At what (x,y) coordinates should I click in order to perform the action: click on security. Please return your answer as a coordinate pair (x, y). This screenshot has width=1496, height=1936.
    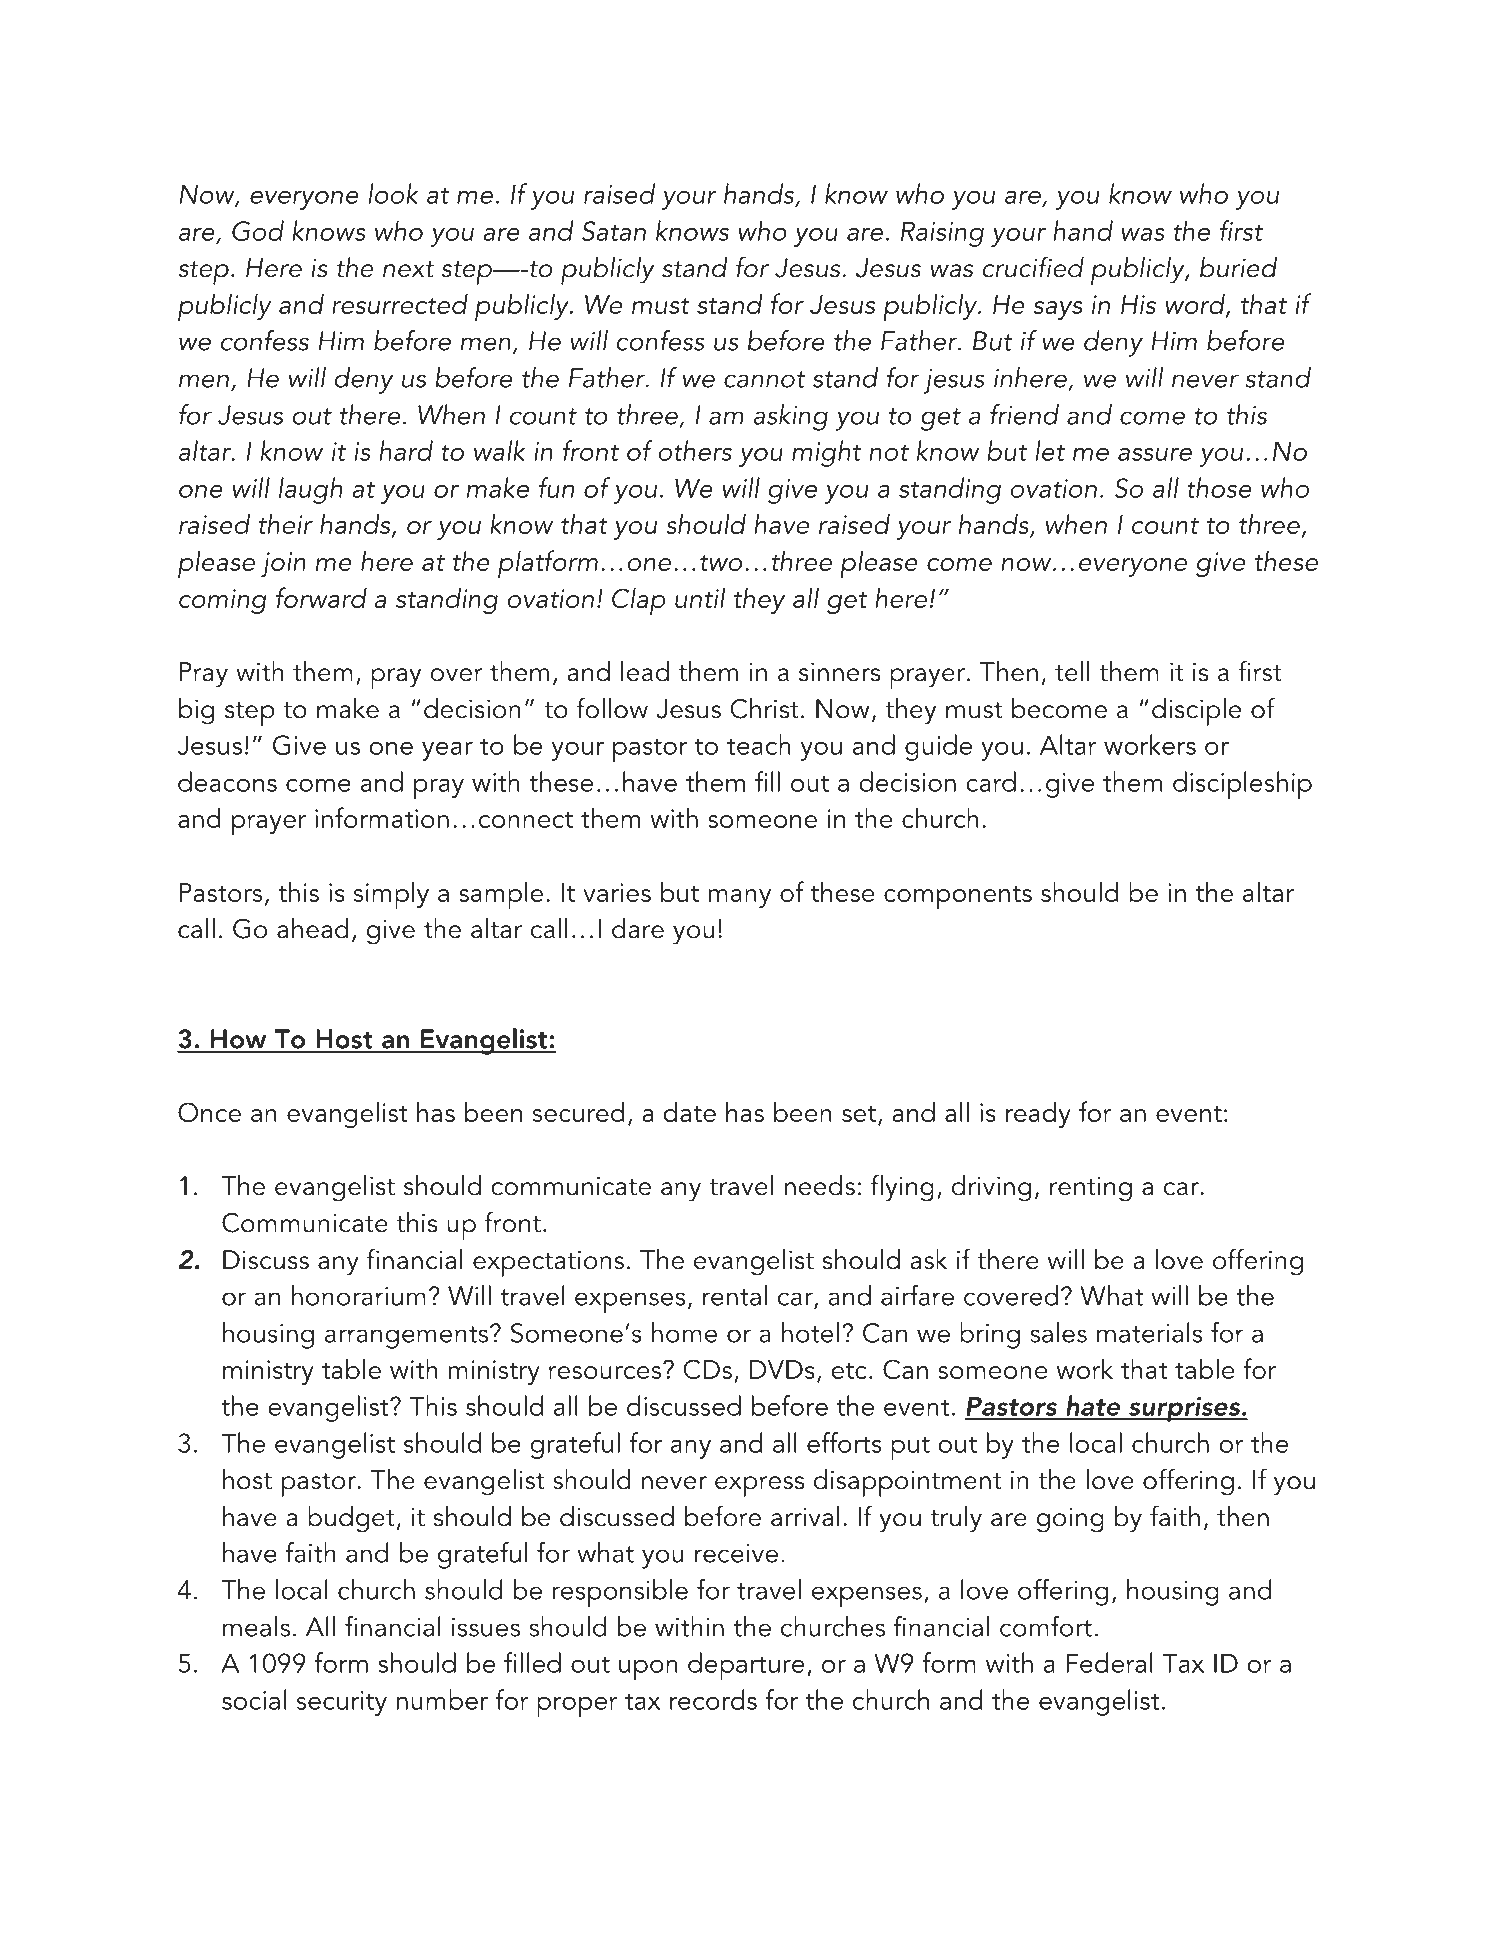
    Looking at the image, I should click on (342, 1703).
